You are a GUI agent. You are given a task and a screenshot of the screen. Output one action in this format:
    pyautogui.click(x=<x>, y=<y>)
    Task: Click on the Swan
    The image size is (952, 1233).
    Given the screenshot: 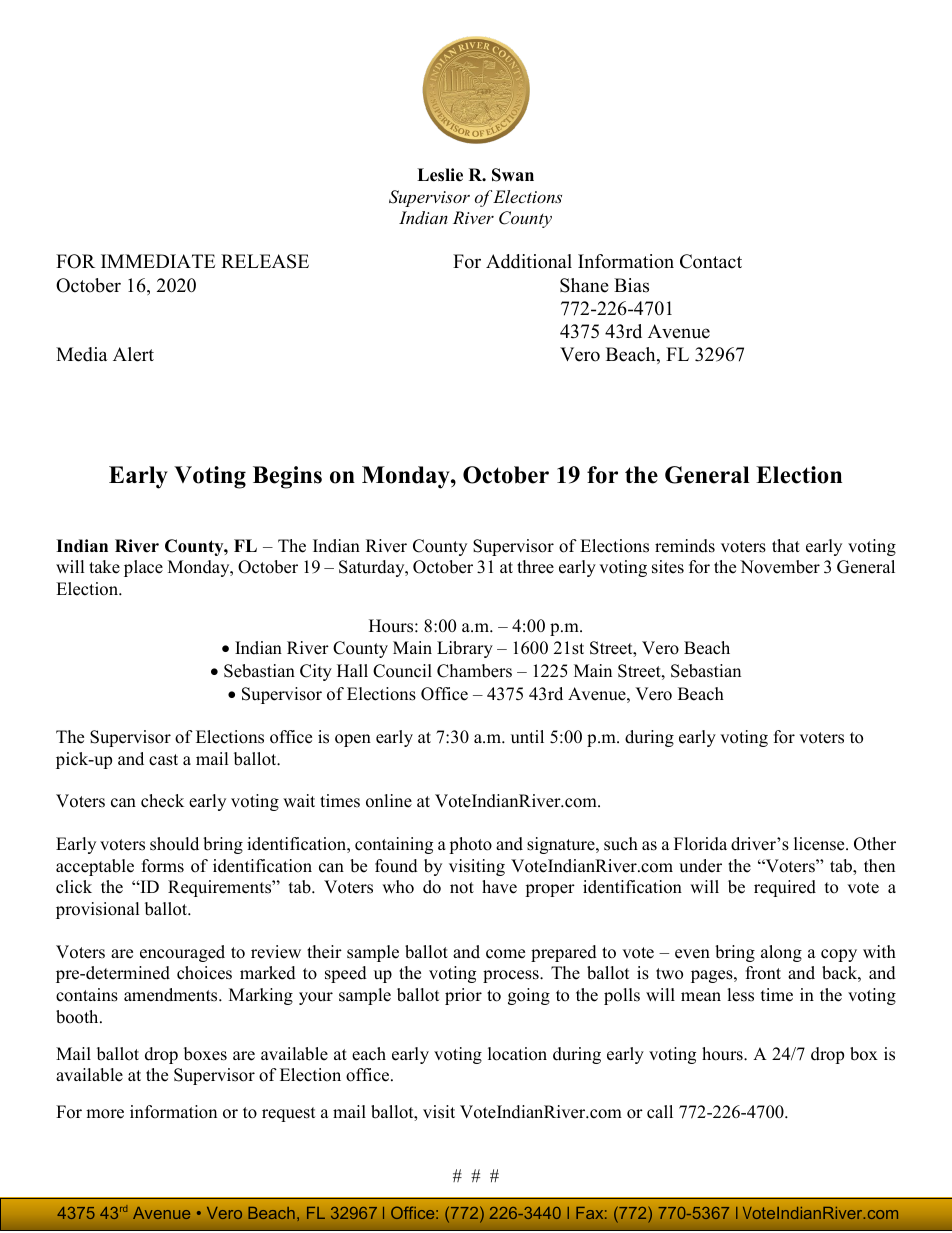 What is the action you would take?
    pyautogui.click(x=513, y=175)
